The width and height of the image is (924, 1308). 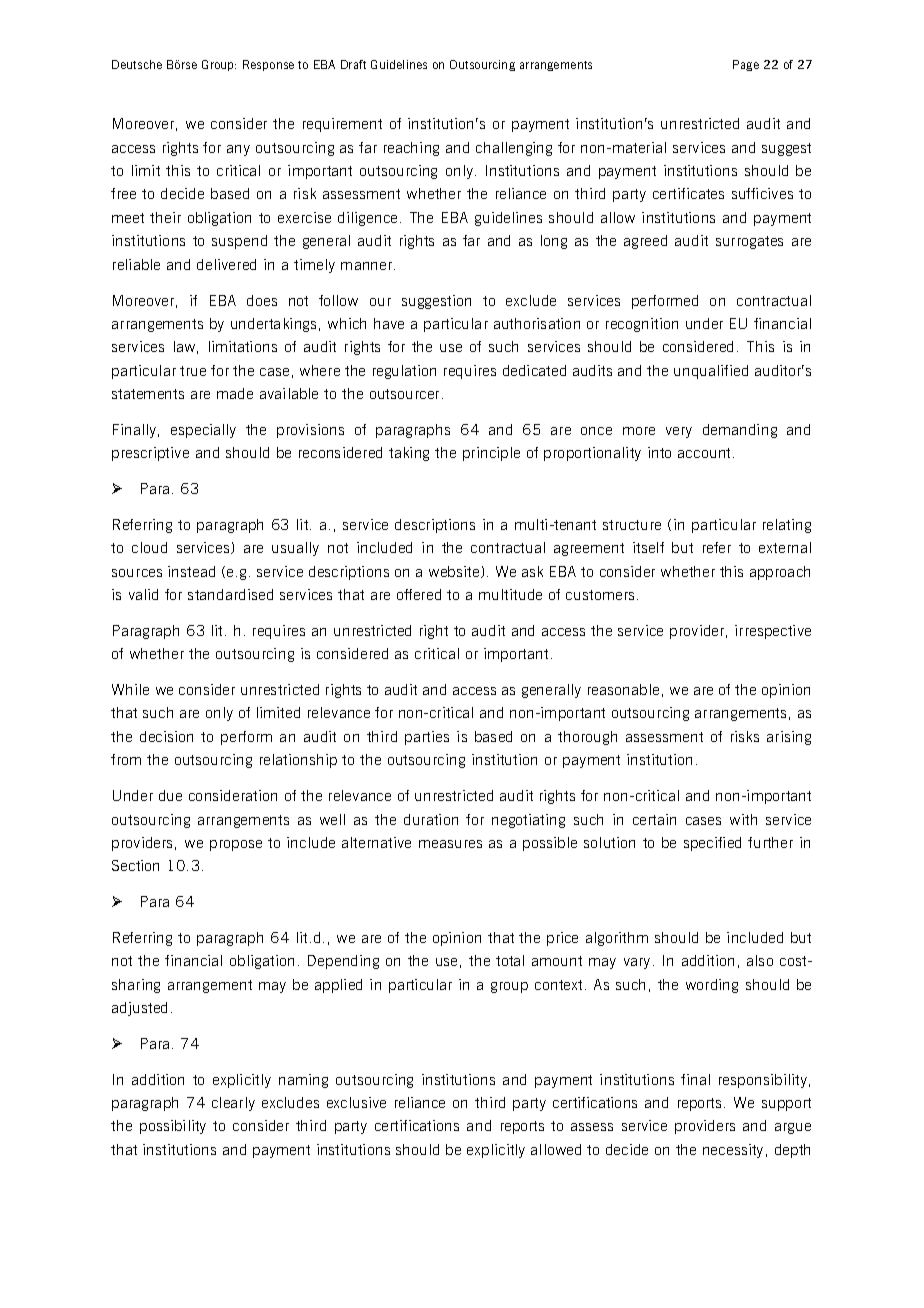 What do you see at coordinates (193, 371) in the image?
I see `true` at bounding box center [193, 371].
